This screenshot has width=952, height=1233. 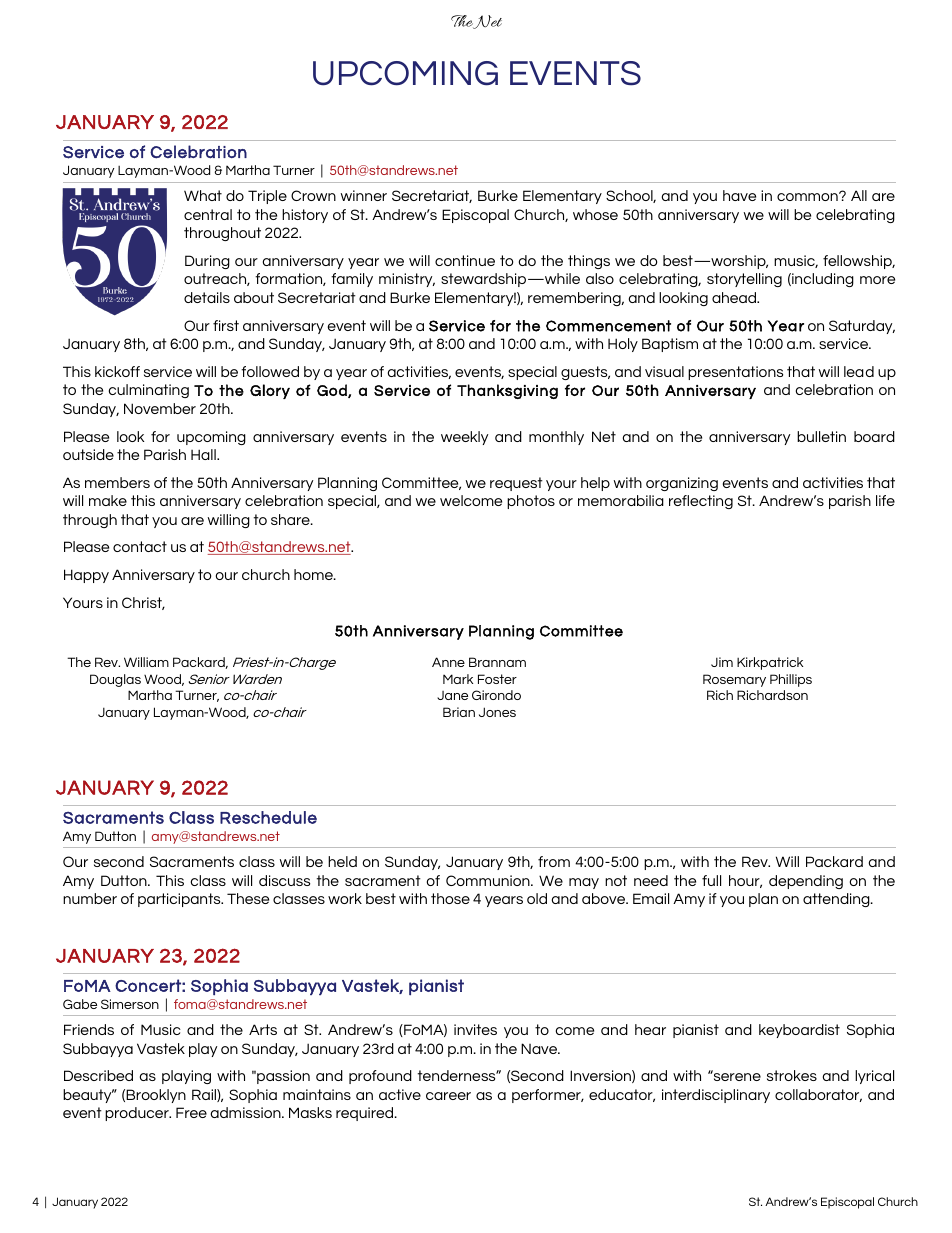 What do you see at coordinates (531, 502) in the screenshot?
I see `photos` at bounding box center [531, 502].
